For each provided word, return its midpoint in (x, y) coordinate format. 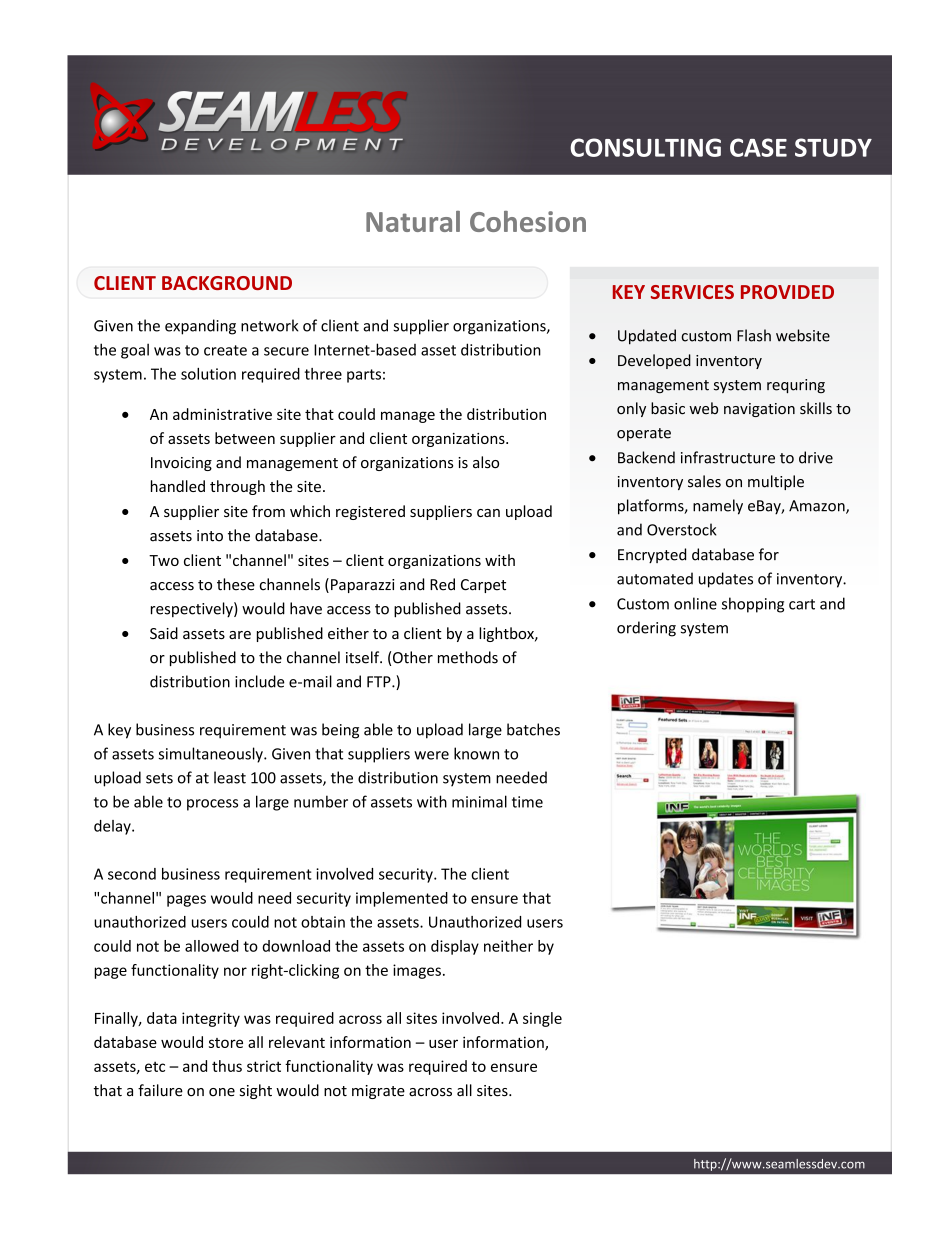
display (455, 947)
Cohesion (528, 221)
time (527, 802)
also (486, 462)
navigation (759, 410)
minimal (479, 801)
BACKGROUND (227, 283)
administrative (222, 414)
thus (227, 1066)
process (212, 805)
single (542, 1019)
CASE (758, 147)
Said (164, 633)
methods (468, 657)
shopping (753, 605)
